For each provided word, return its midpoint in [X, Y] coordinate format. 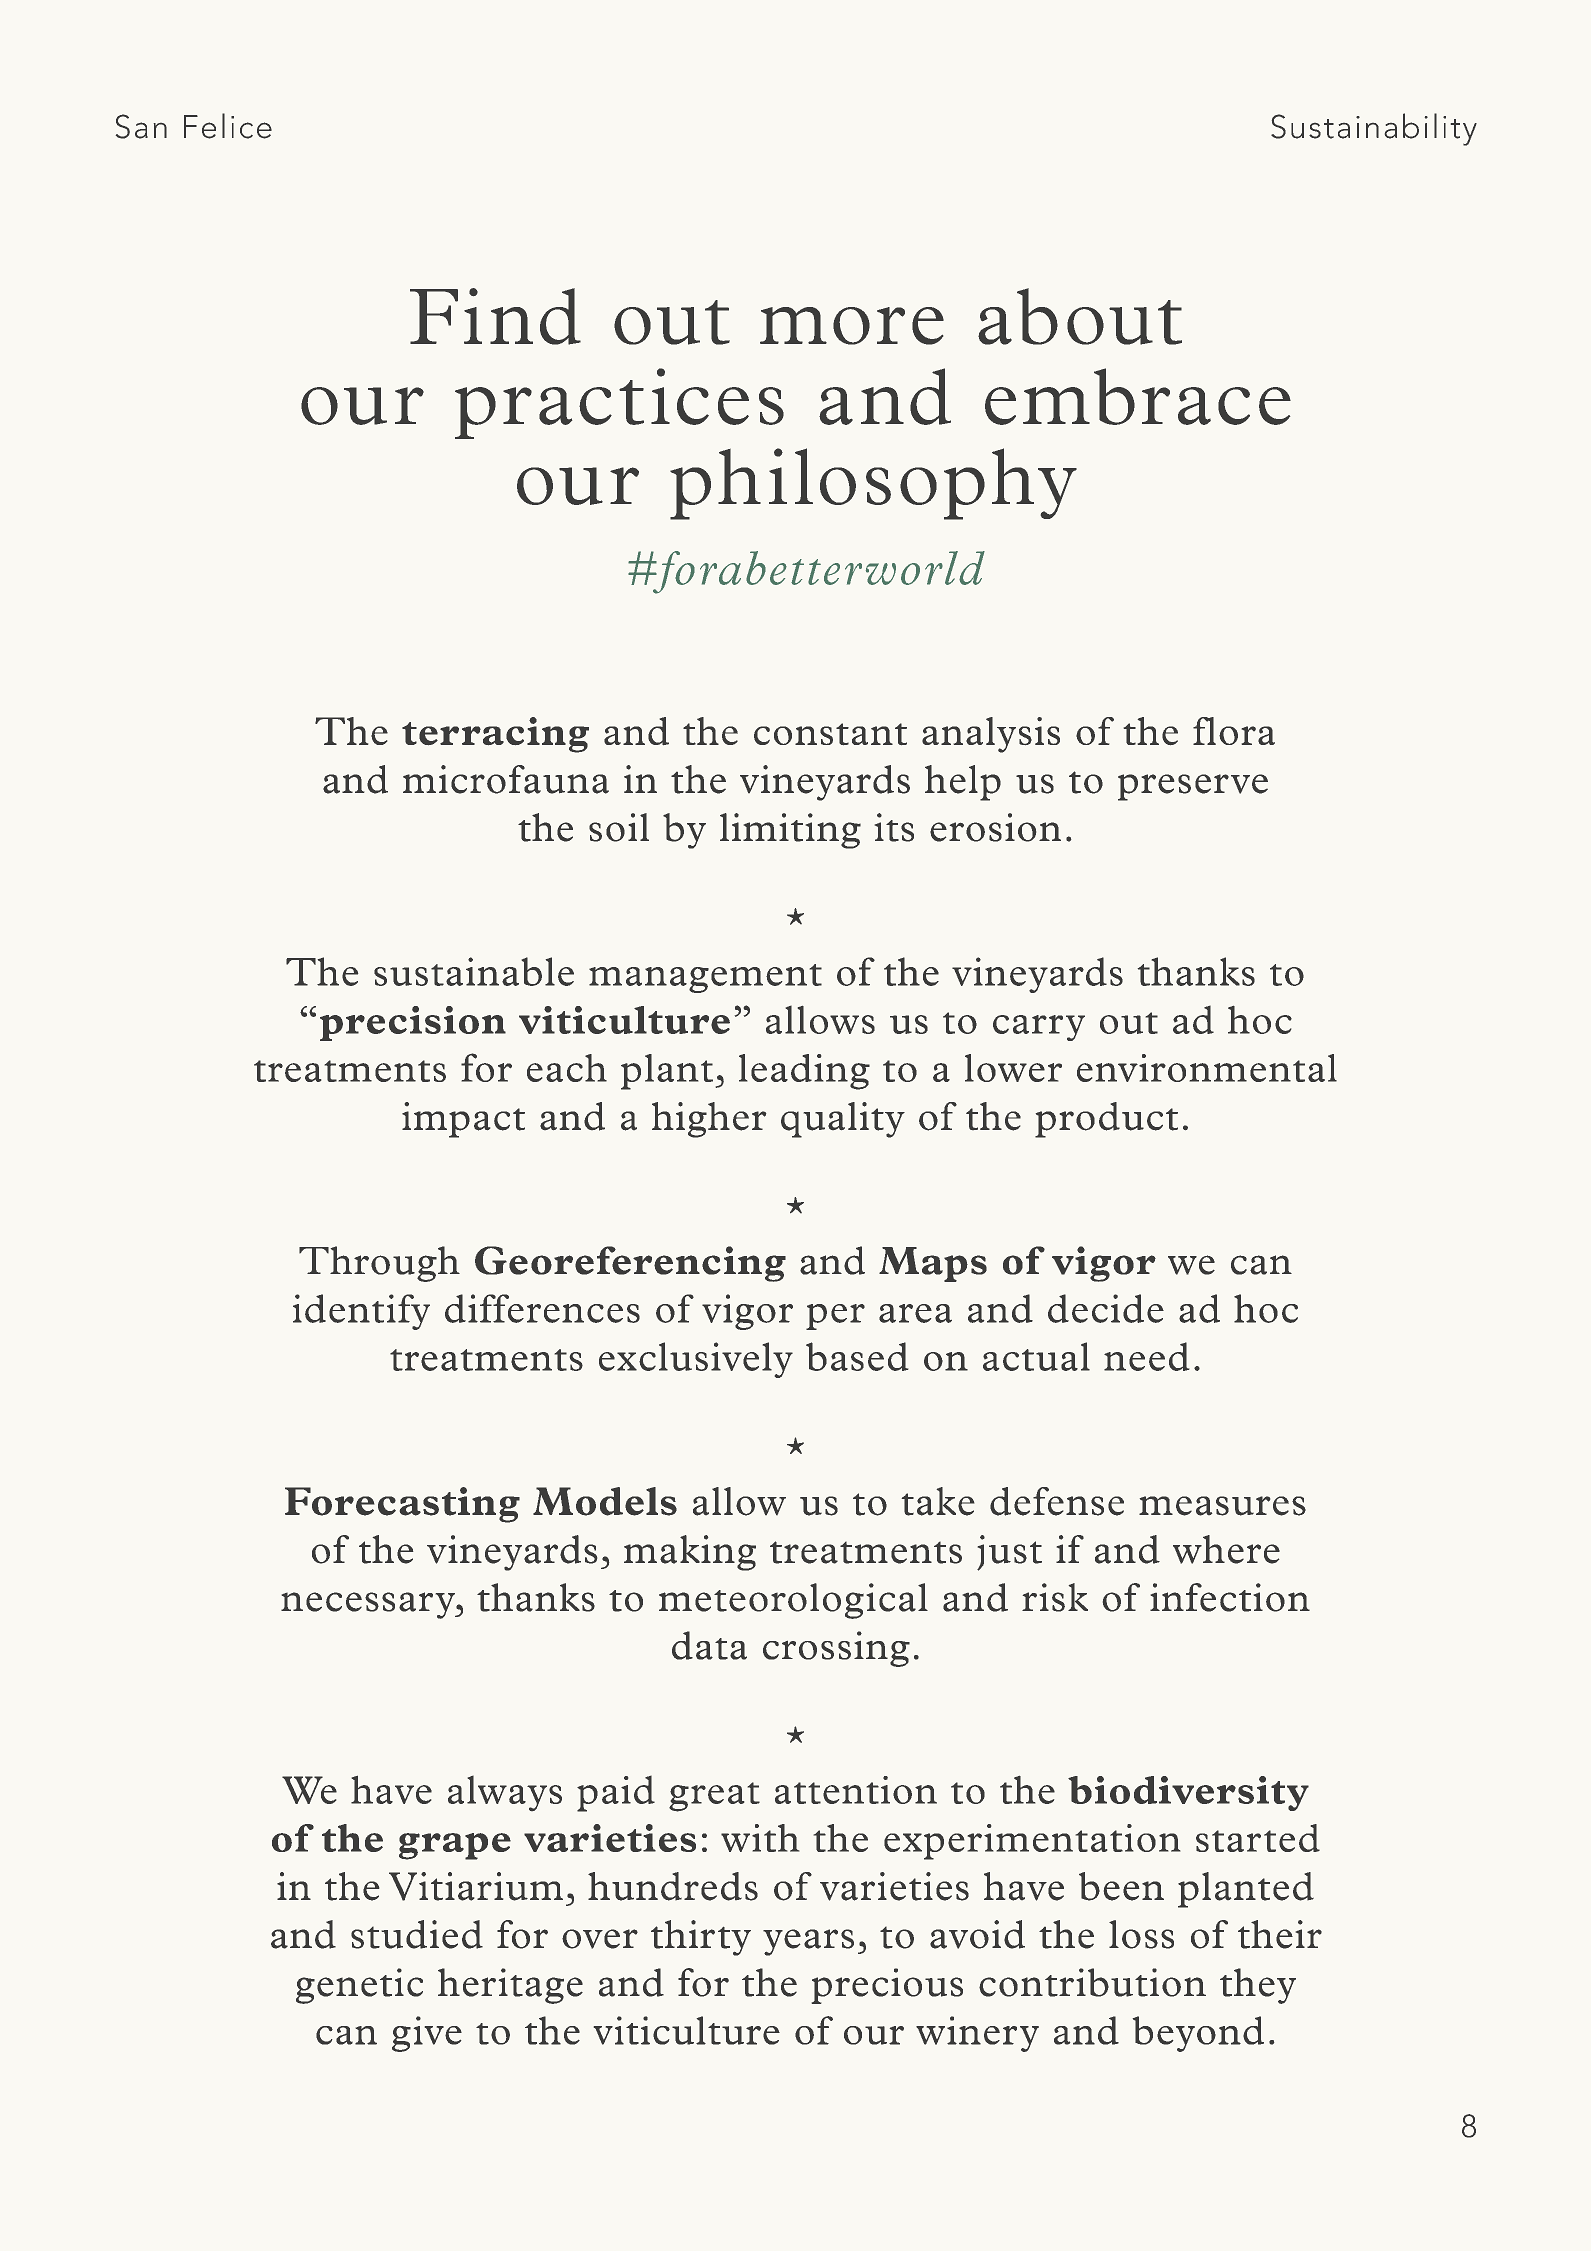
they [1258, 1986]
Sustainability [1374, 129]
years [808, 1942]
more [852, 326]
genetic [359, 1986]
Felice [228, 126]
